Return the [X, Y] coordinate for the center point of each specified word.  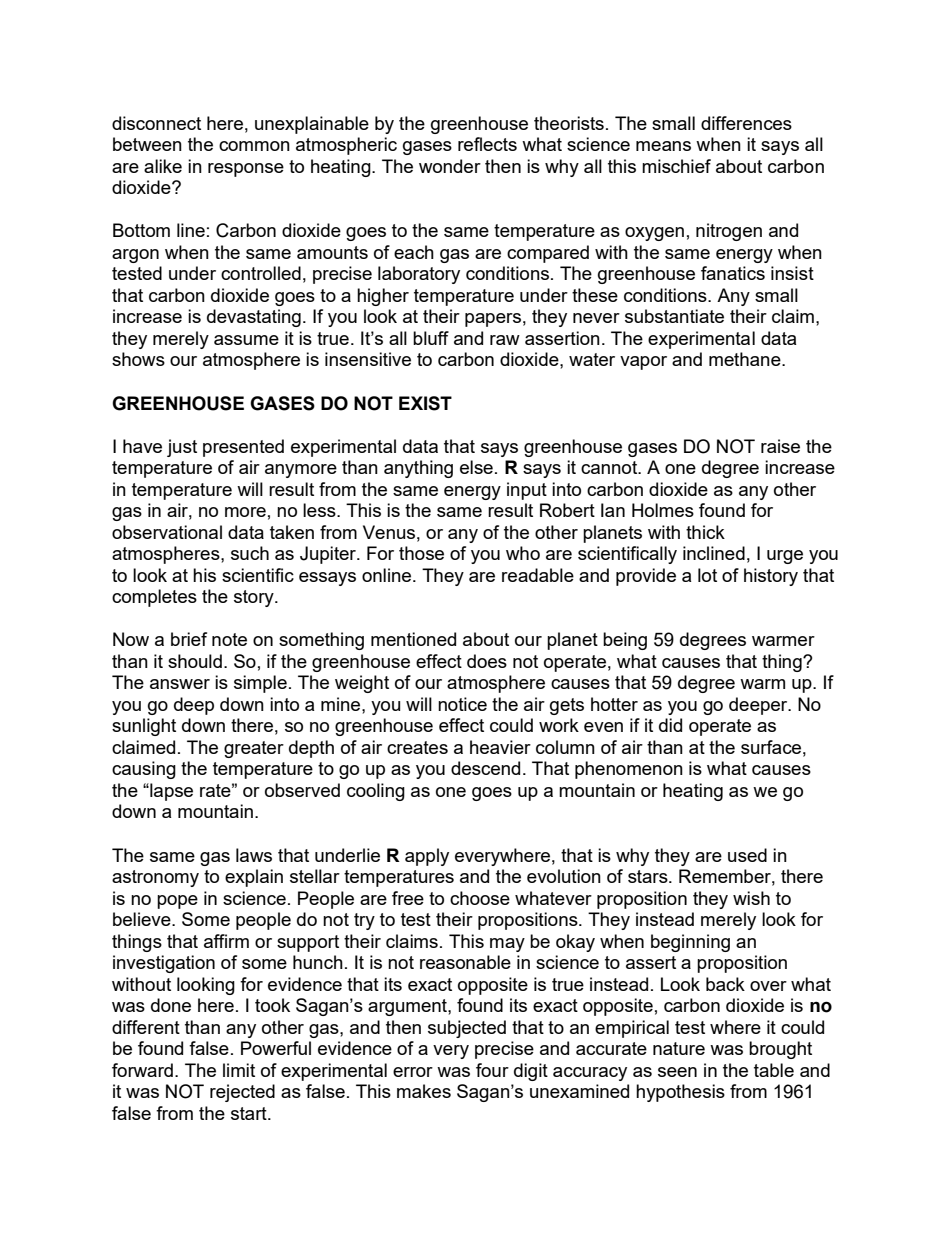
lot [707, 575]
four [492, 1070]
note [229, 639]
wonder [450, 166]
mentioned [413, 639]
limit [239, 1070]
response [246, 170]
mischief [676, 166]
